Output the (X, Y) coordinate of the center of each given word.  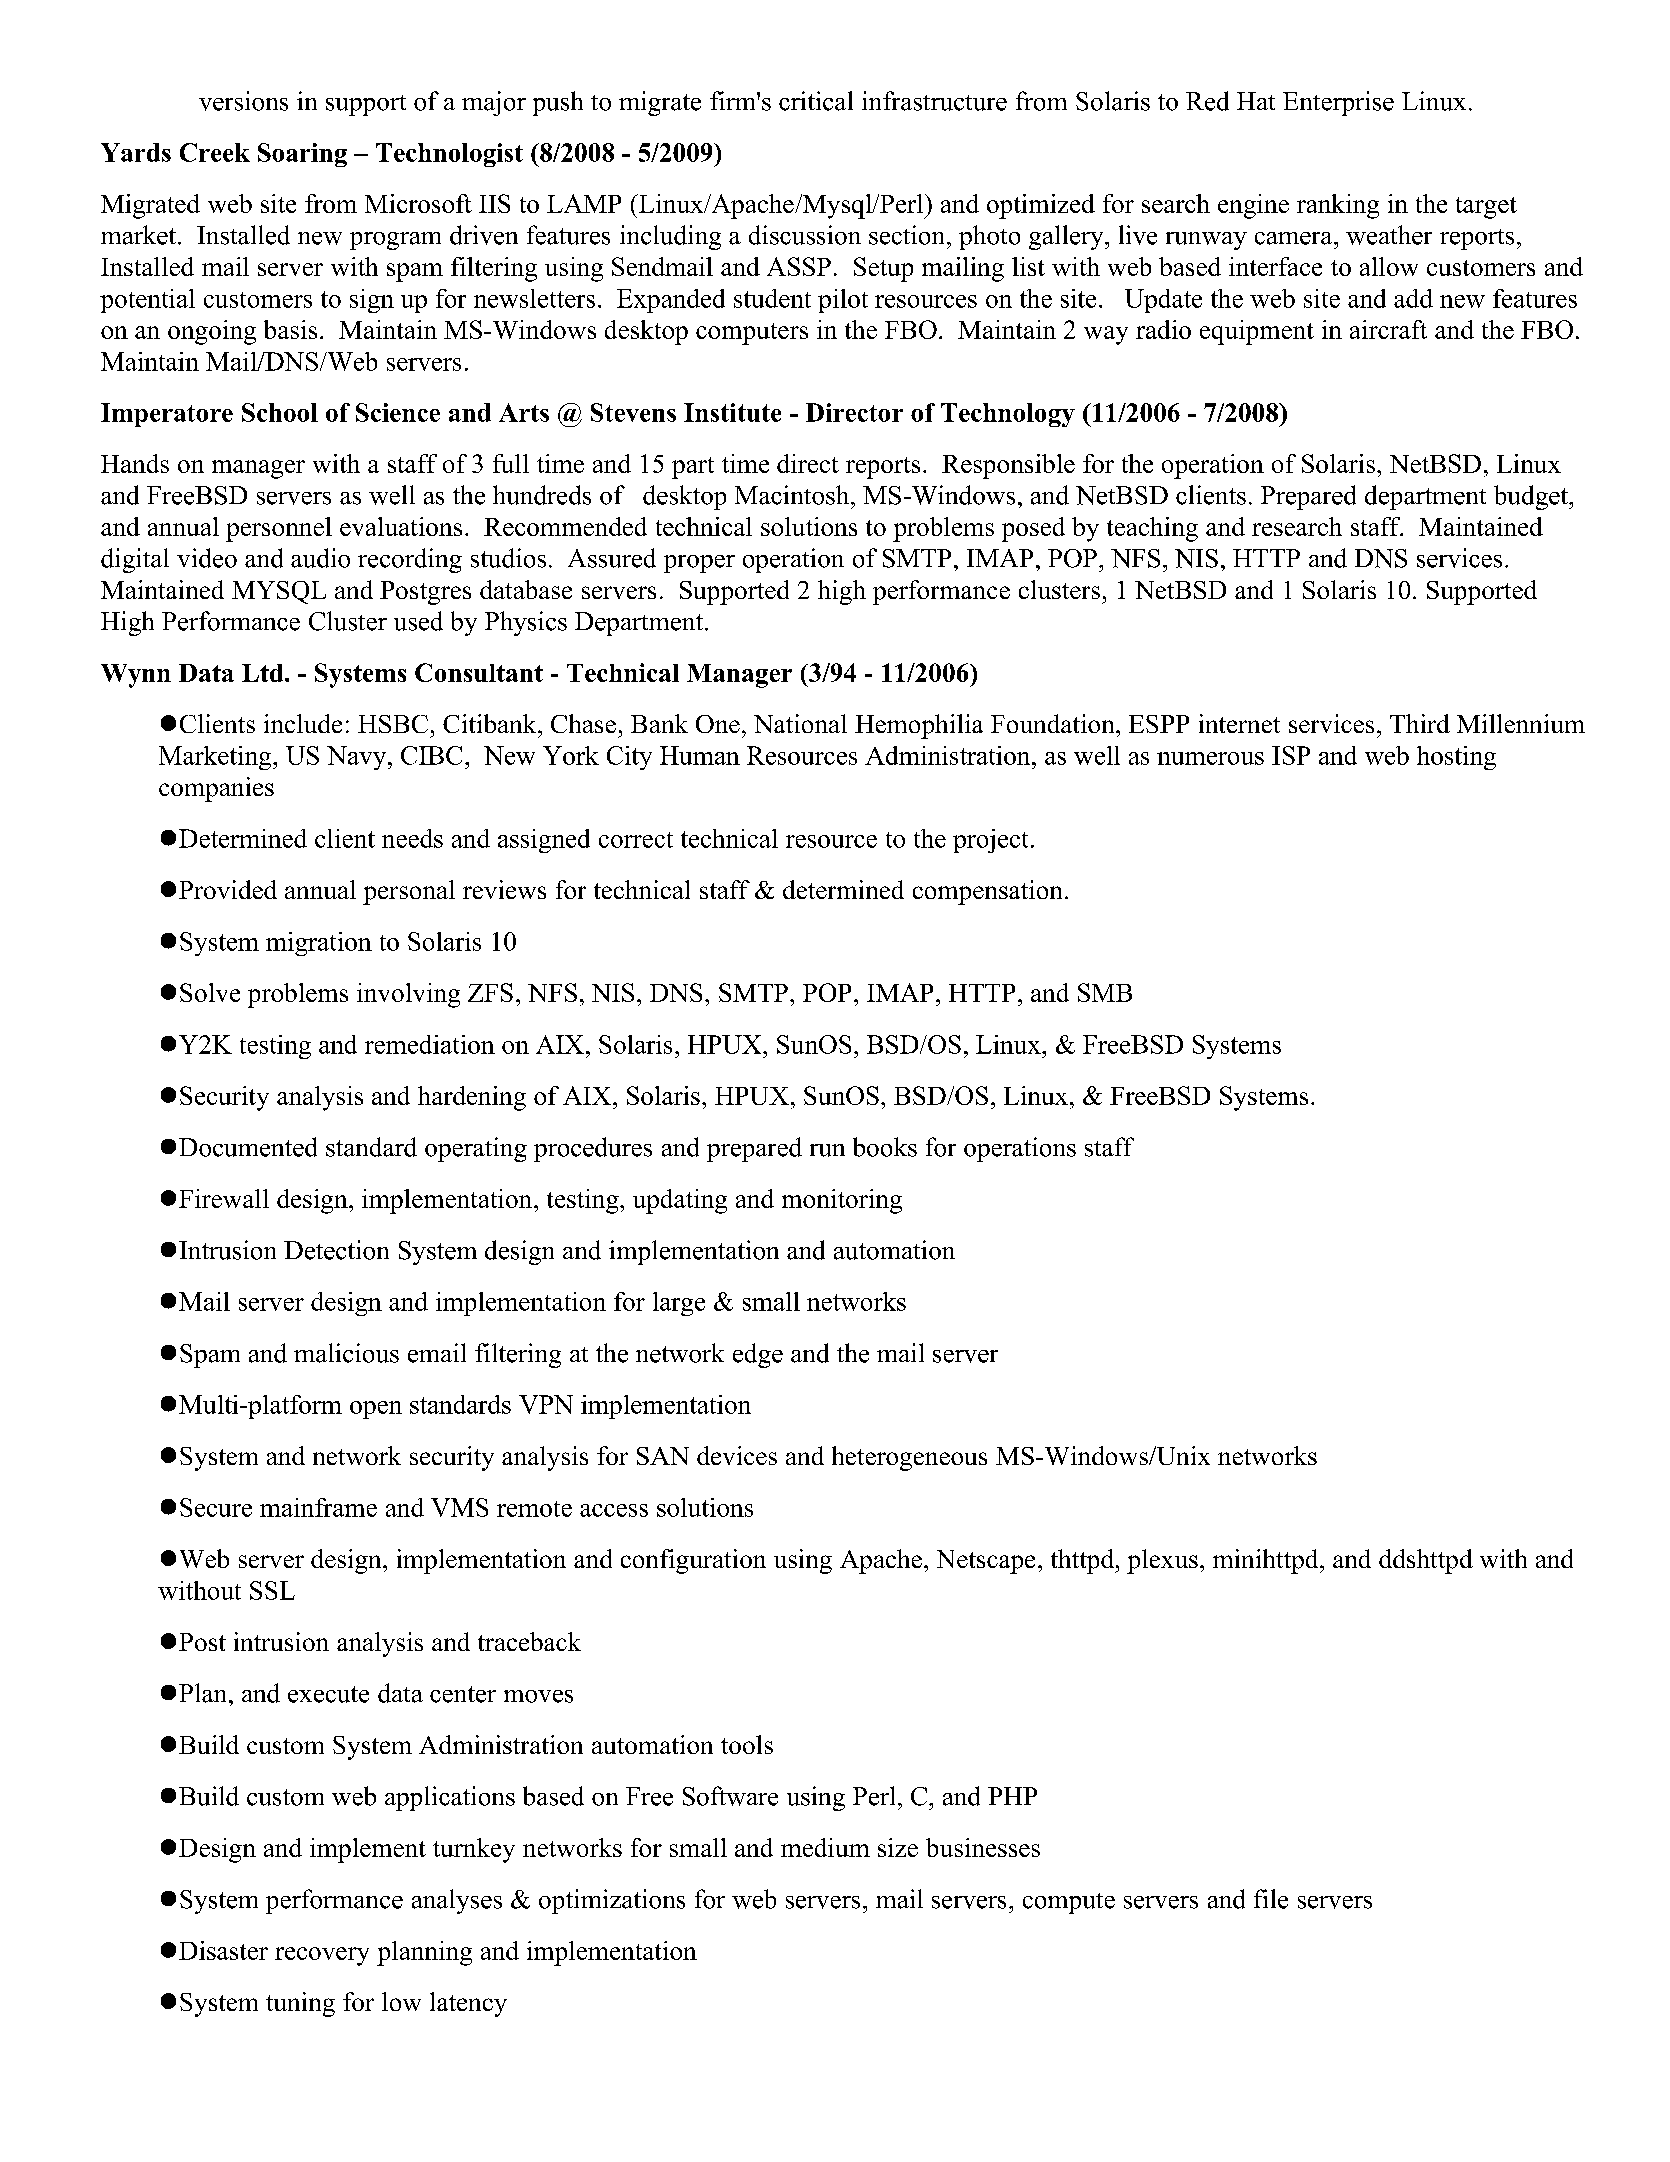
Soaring (302, 155)
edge (758, 1355)
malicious (346, 1353)
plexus (1162, 1561)
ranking (1338, 206)
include (303, 723)
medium (825, 1847)
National (800, 723)
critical (816, 101)
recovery (322, 1956)
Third (1420, 723)
